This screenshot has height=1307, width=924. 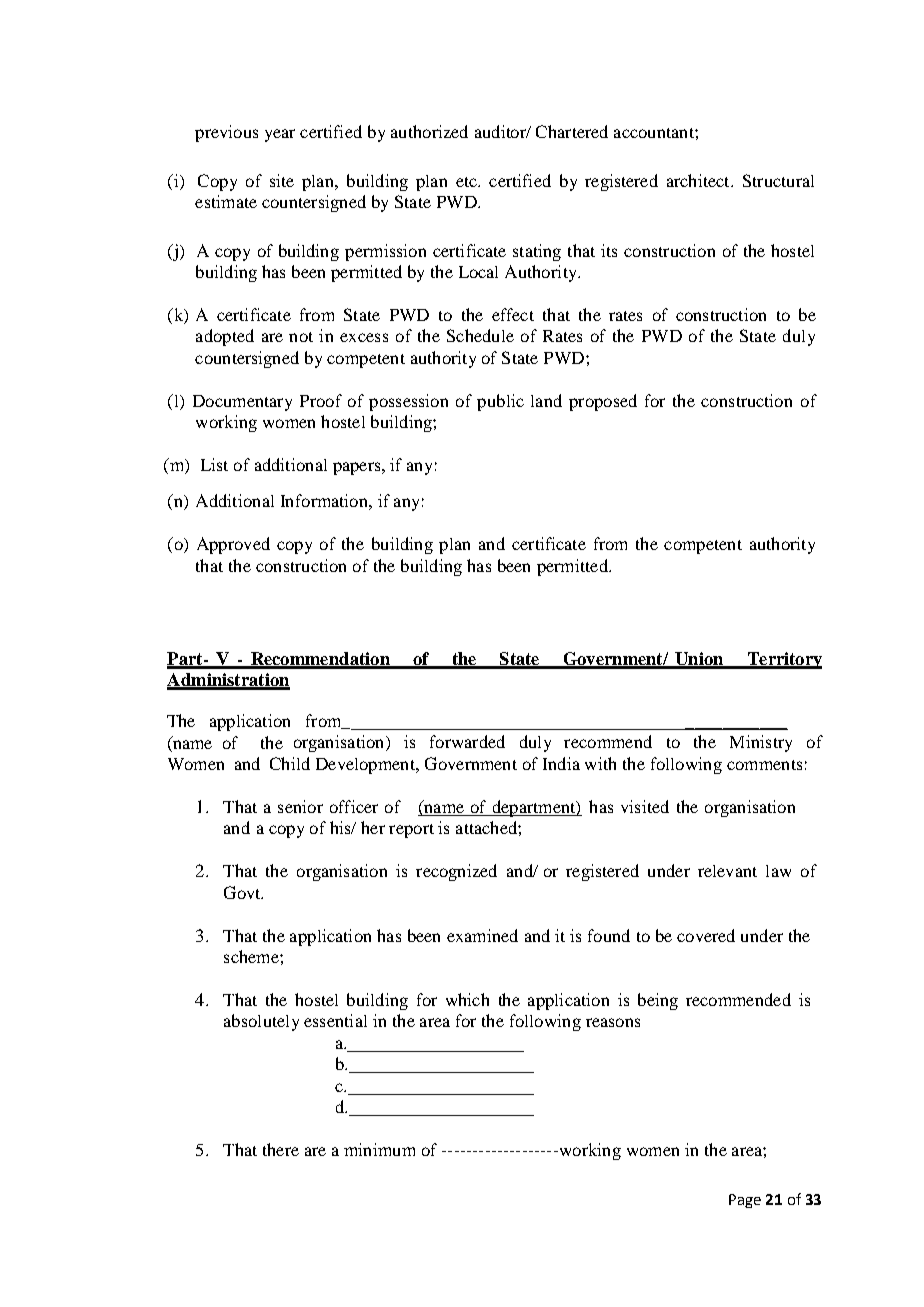 What do you see at coordinates (467, 741) in the screenshot?
I see `forwarded` at bounding box center [467, 741].
